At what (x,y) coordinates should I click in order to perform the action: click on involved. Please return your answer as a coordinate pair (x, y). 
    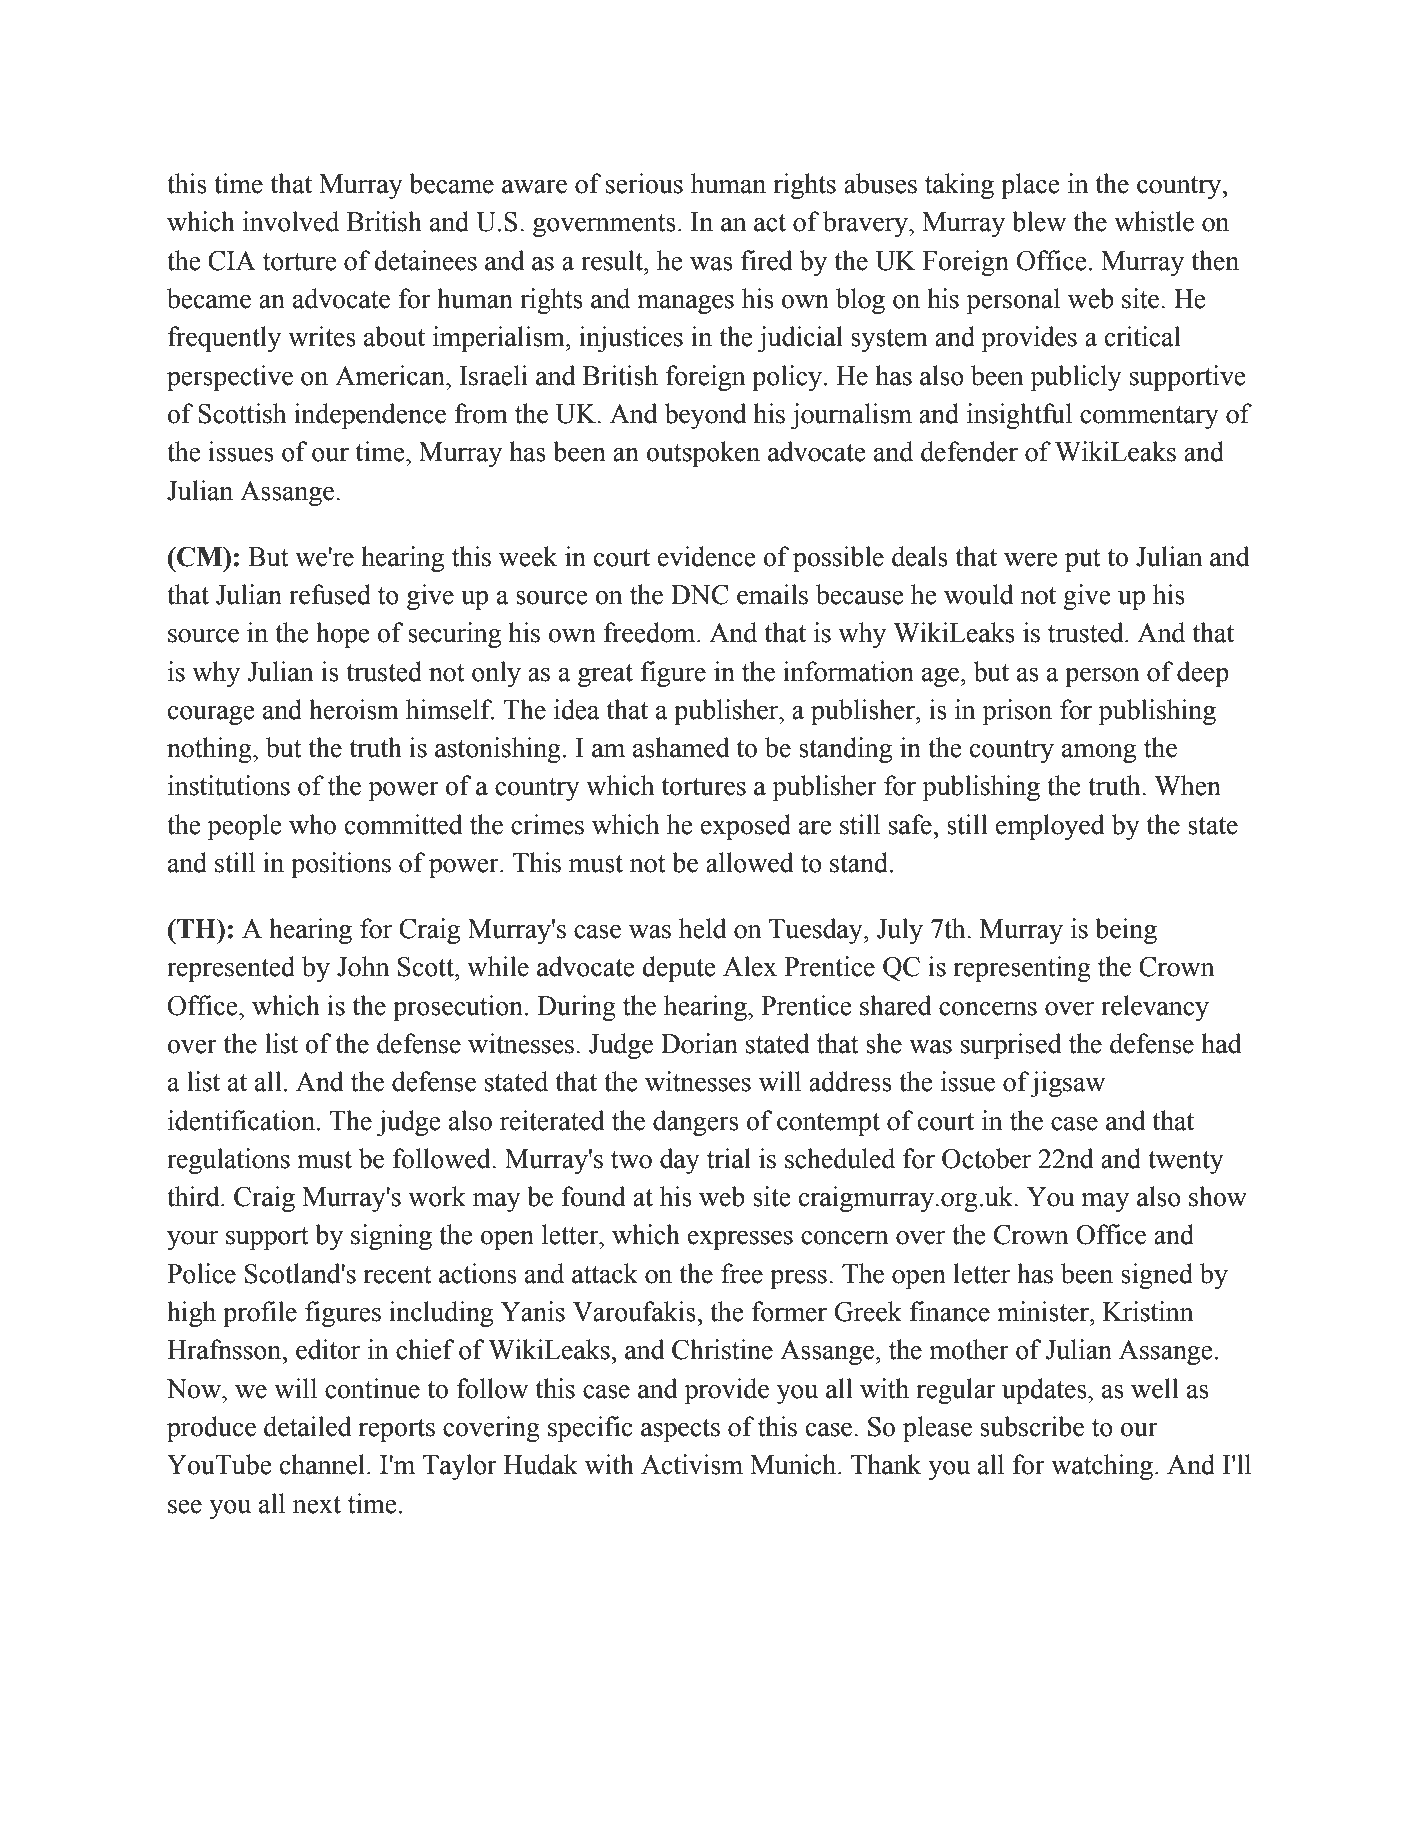
    Looking at the image, I should click on (291, 221).
